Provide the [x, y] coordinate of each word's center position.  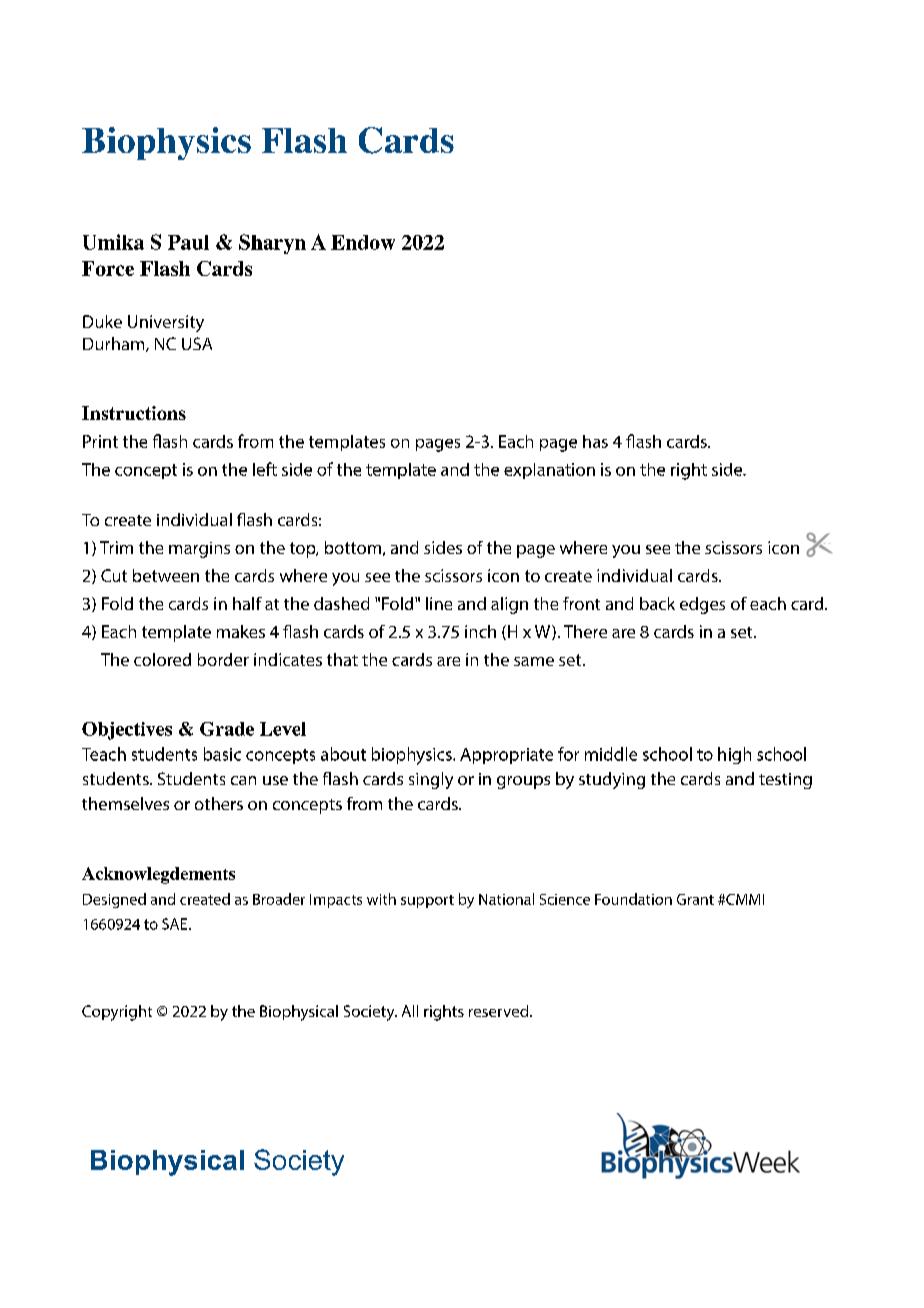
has [595, 441]
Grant [695, 899]
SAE [174, 924]
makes [241, 631]
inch [480, 631]
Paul [188, 242]
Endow [363, 242]
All [410, 1011]
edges [702, 605]
